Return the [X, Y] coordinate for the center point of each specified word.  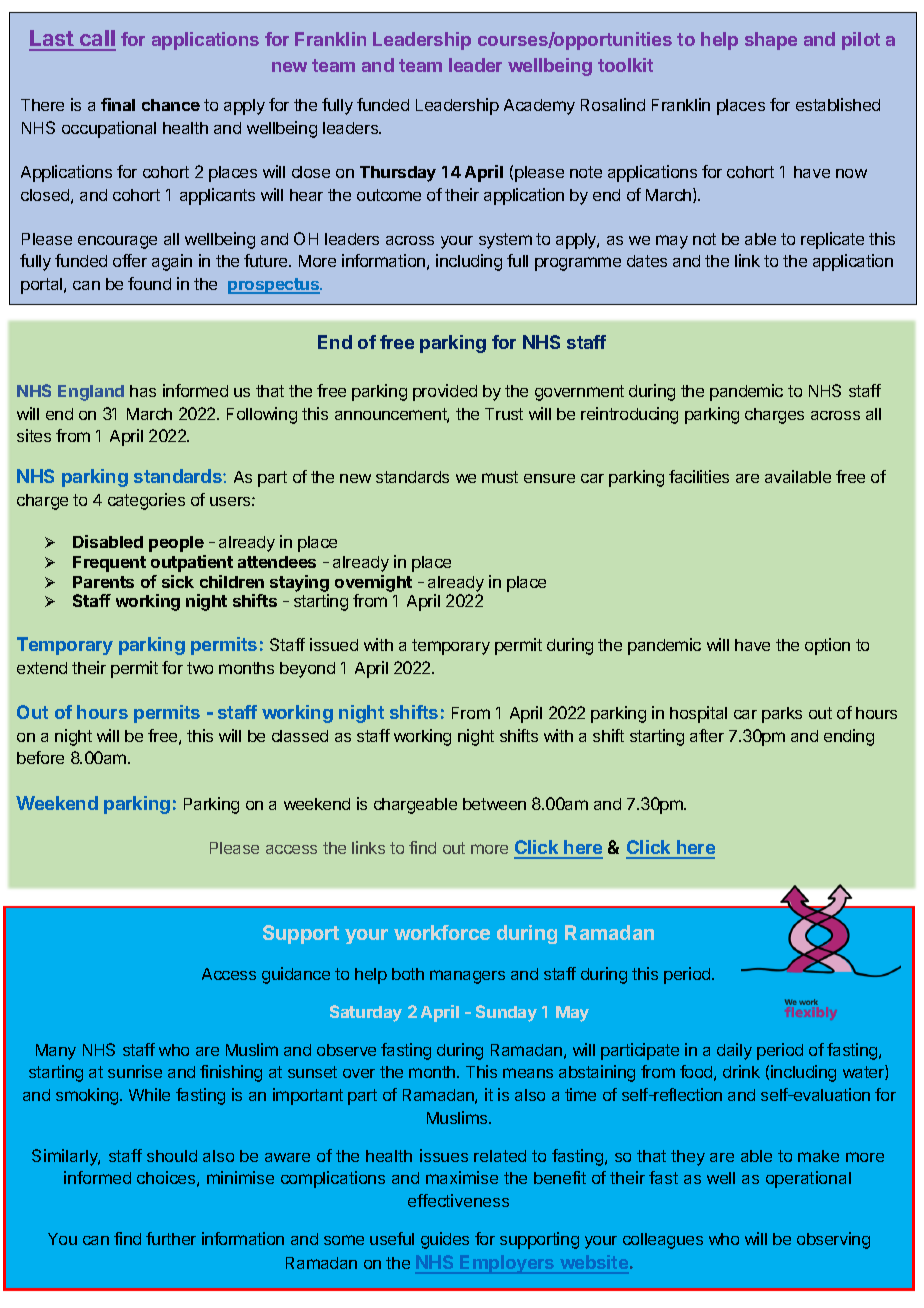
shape [771, 41]
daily [734, 1051]
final [118, 104]
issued [334, 644]
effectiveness [458, 1200]
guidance [296, 975]
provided [445, 392]
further [171, 1238]
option [827, 646]
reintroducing [629, 415]
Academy [539, 107]
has [143, 391]
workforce [442, 932]
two [200, 668]
